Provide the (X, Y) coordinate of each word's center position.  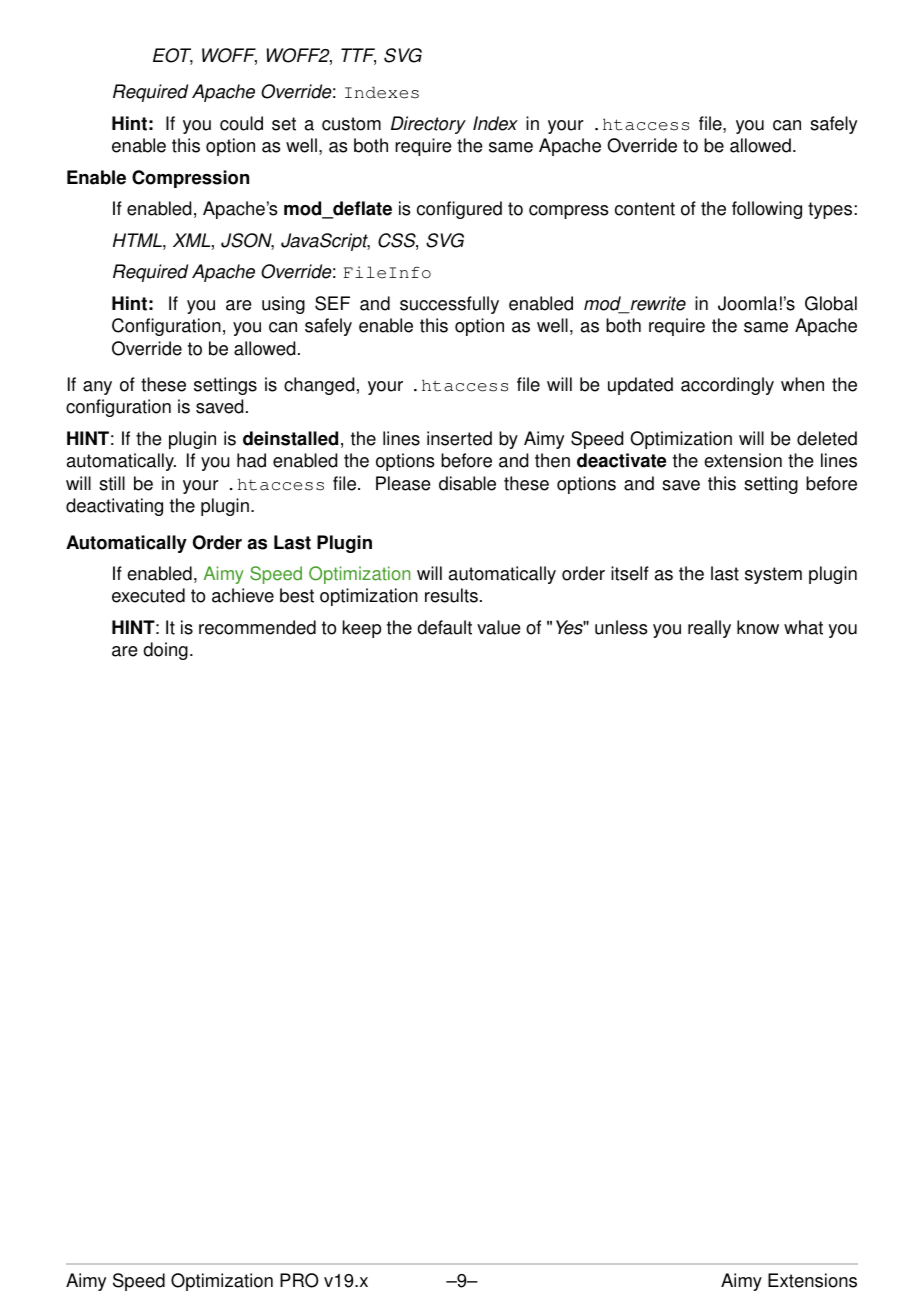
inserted (459, 438)
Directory (428, 125)
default (444, 627)
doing (165, 651)
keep (362, 629)
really (709, 629)
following (767, 210)
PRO (299, 1280)
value (499, 627)
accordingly (727, 386)
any (97, 388)
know (758, 627)
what (803, 627)
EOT (173, 56)
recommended (257, 627)
